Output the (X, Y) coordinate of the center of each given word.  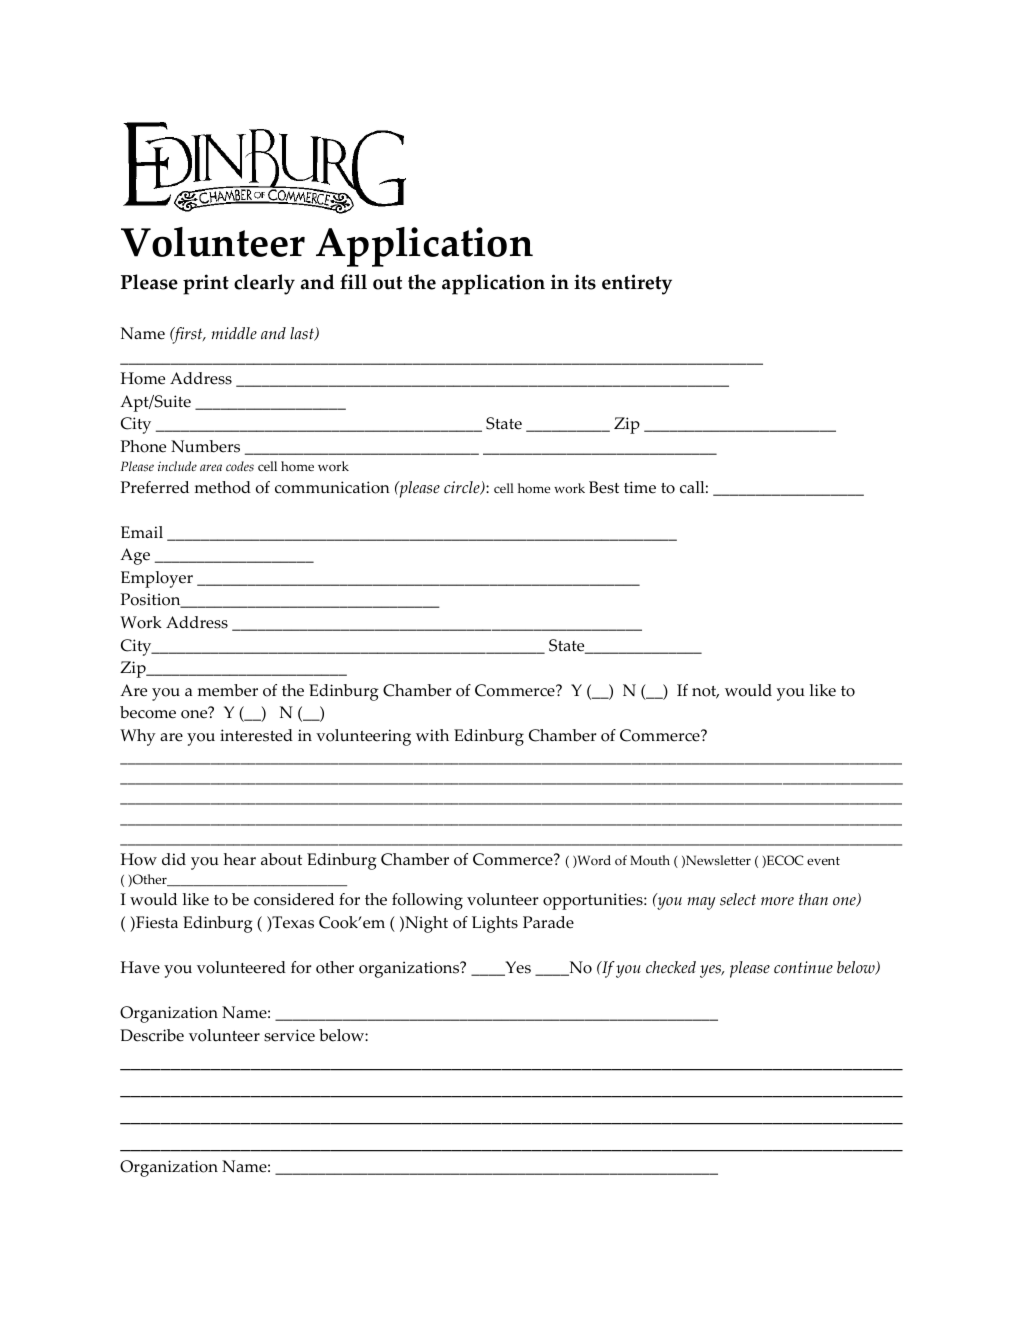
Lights (495, 924)
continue (803, 967)
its (585, 282)
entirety (637, 284)
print (206, 284)
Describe (152, 1035)
